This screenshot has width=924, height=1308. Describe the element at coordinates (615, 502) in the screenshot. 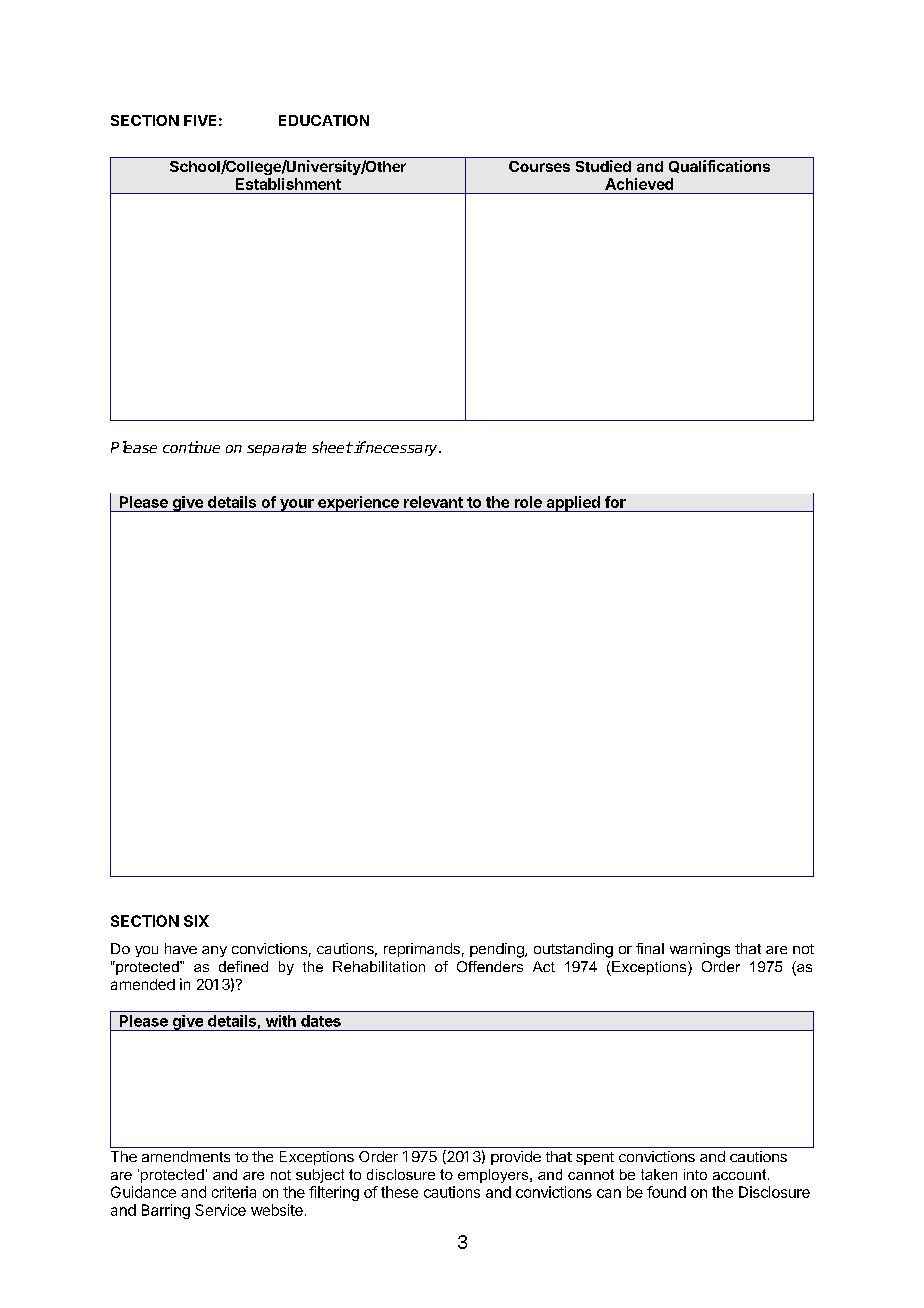

I see `for` at that location.
